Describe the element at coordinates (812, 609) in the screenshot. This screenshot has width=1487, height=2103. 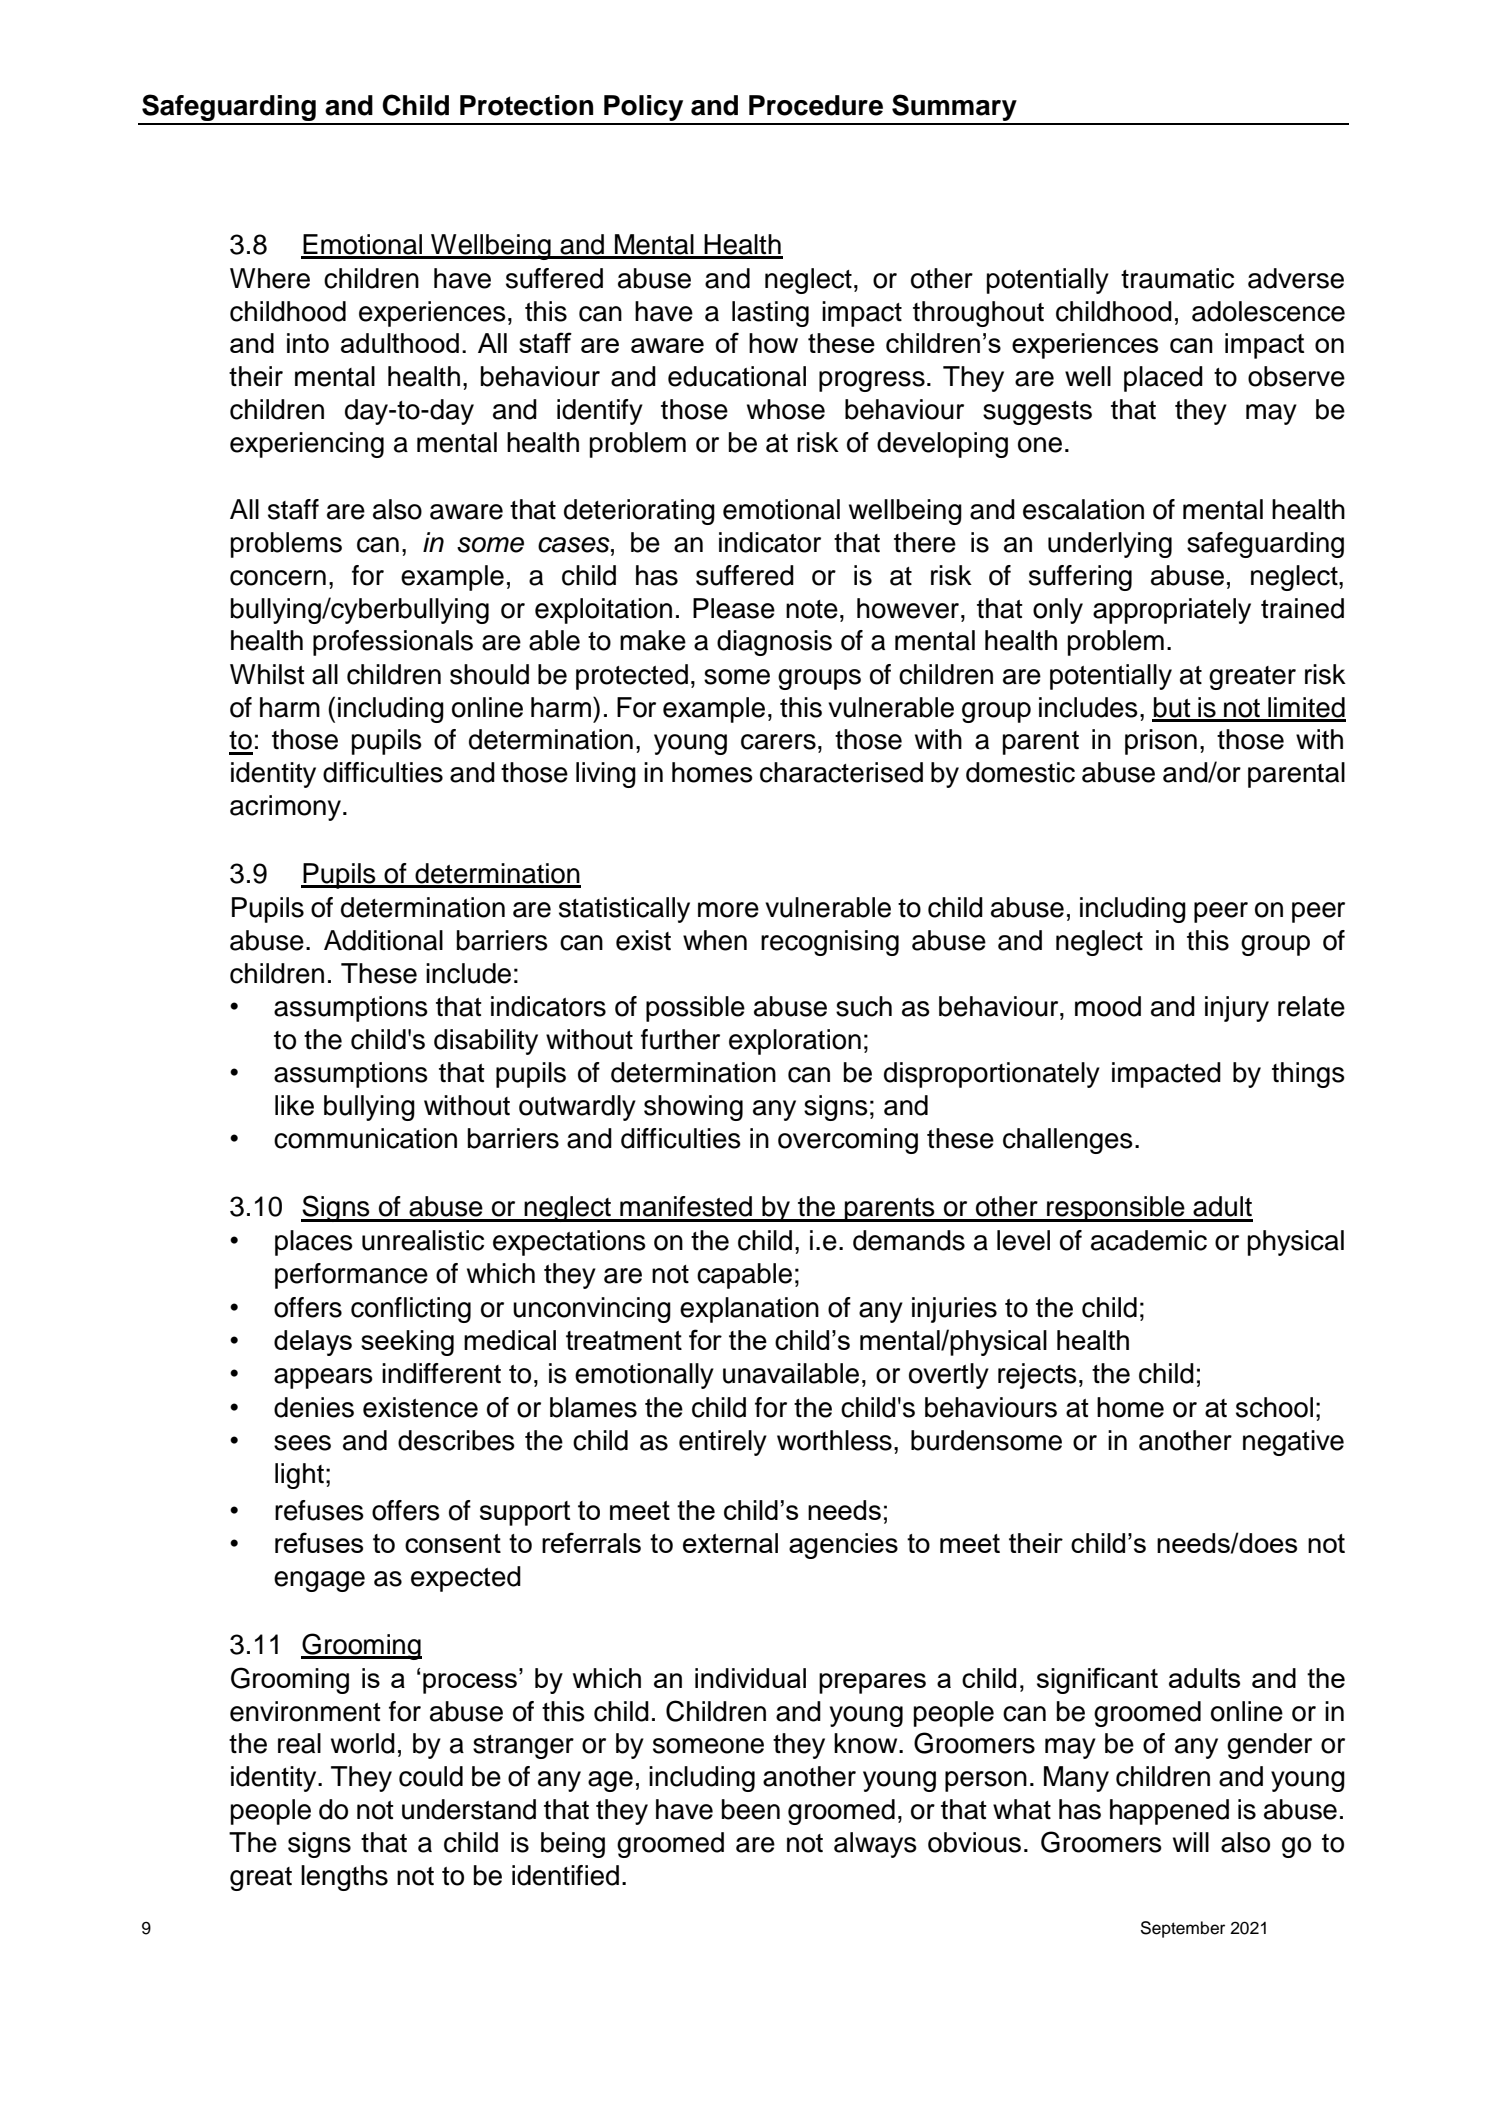
I see `note` at that location.
